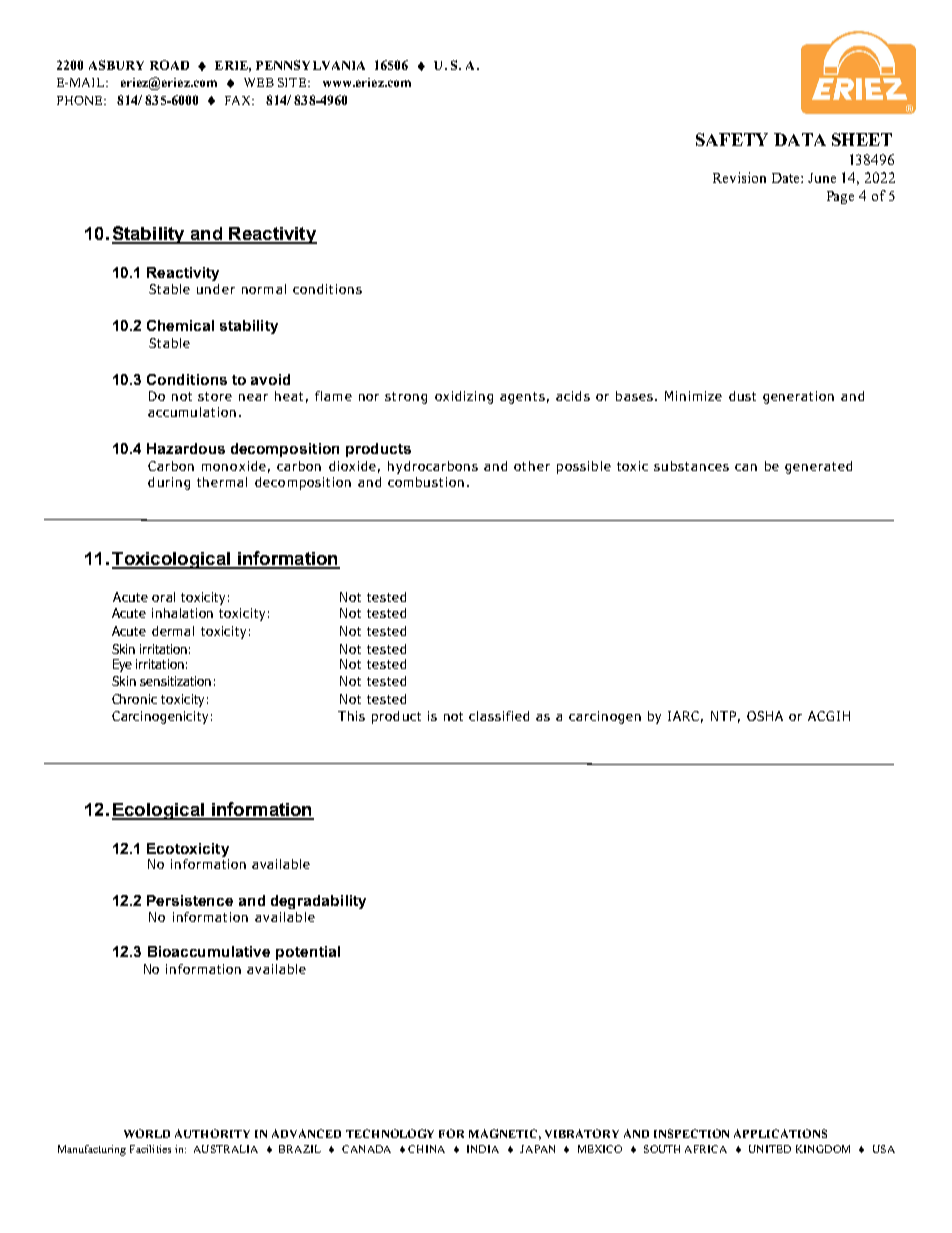  What do you see at coordinates (310, 65) in the screenshot?
I see `PENNSYLVANIA` at bounding box center [310, 65].
